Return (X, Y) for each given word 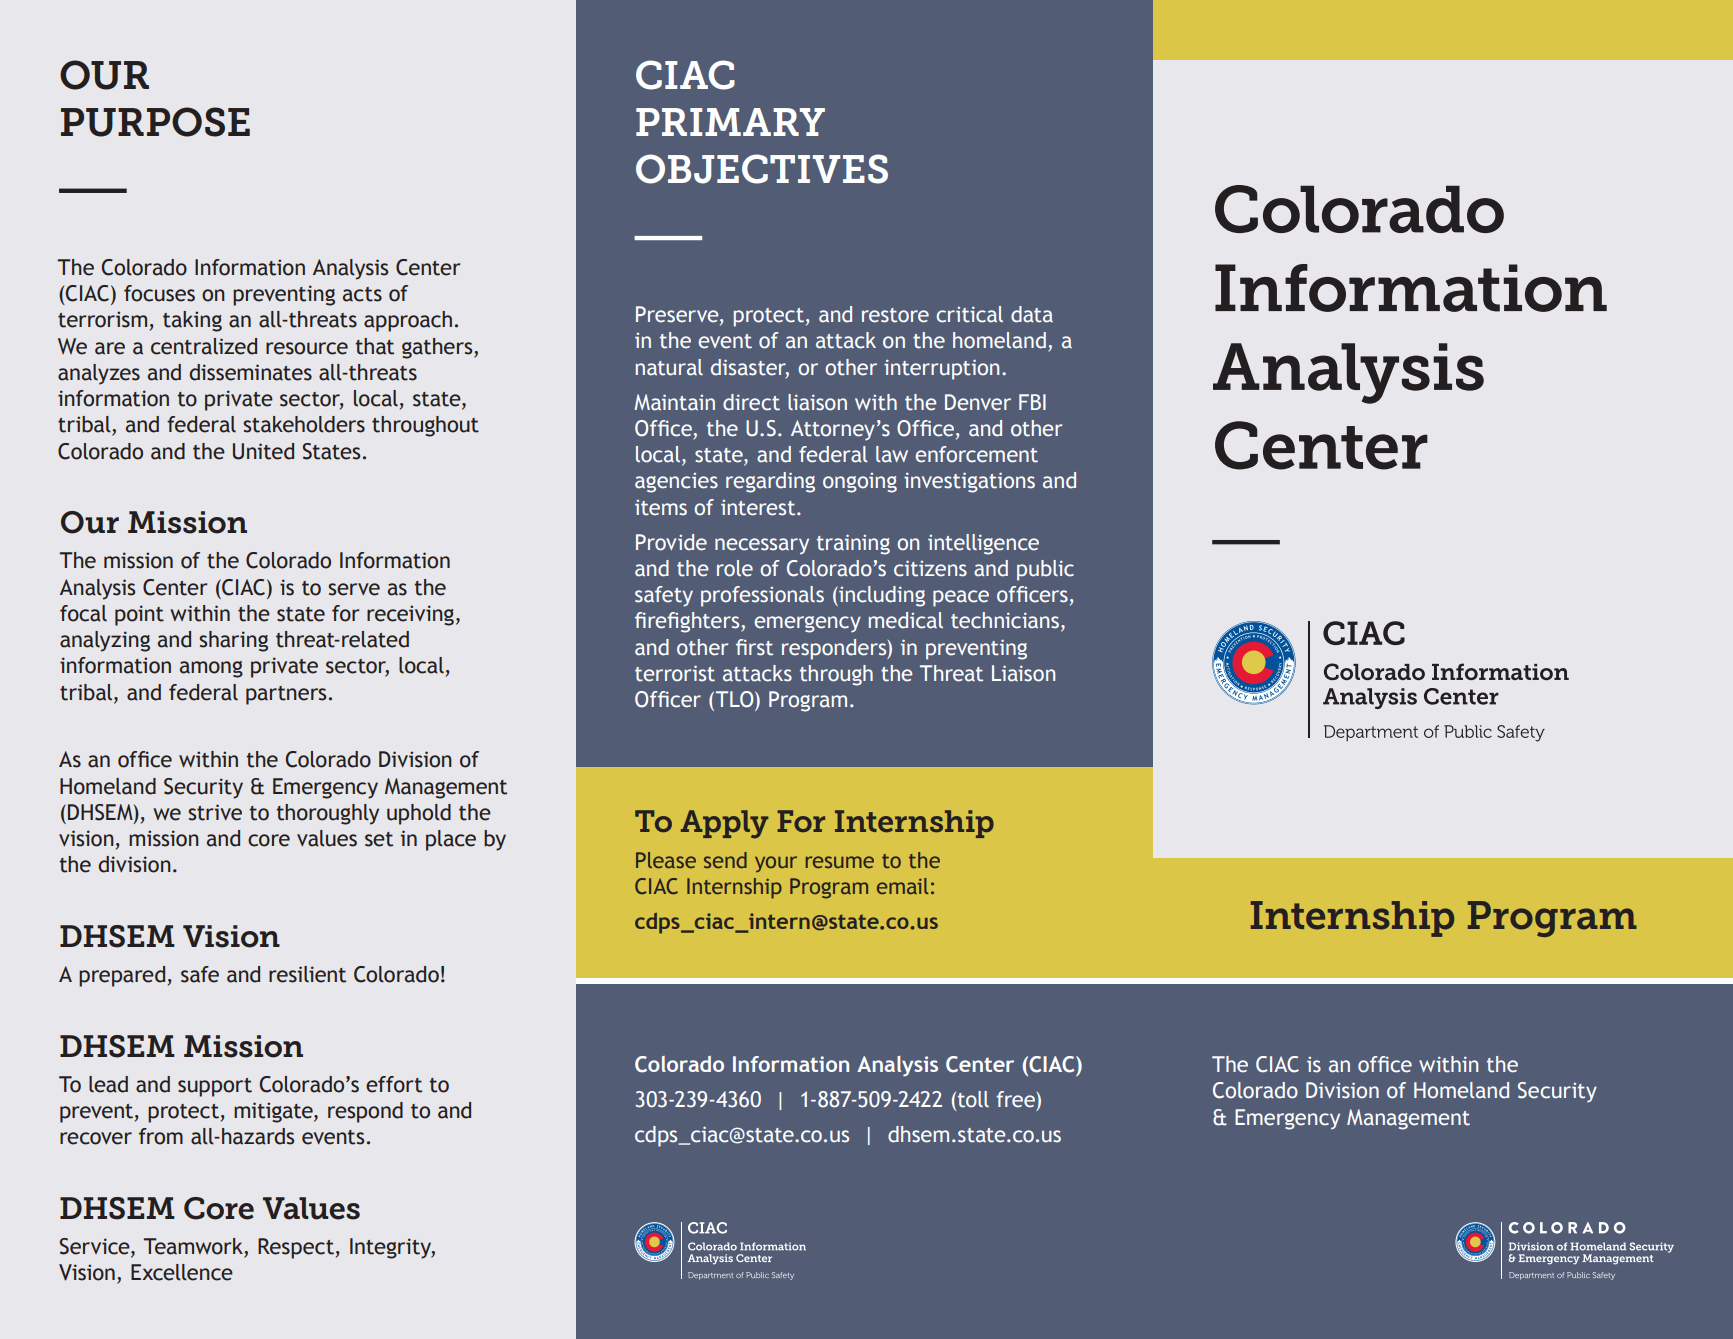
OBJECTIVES (762, 169)
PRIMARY (730, 122)
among (211, 669)
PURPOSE (155, 122)
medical (906, 620)
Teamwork (193, 1246)
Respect (296, 1248)
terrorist (675, 673)
